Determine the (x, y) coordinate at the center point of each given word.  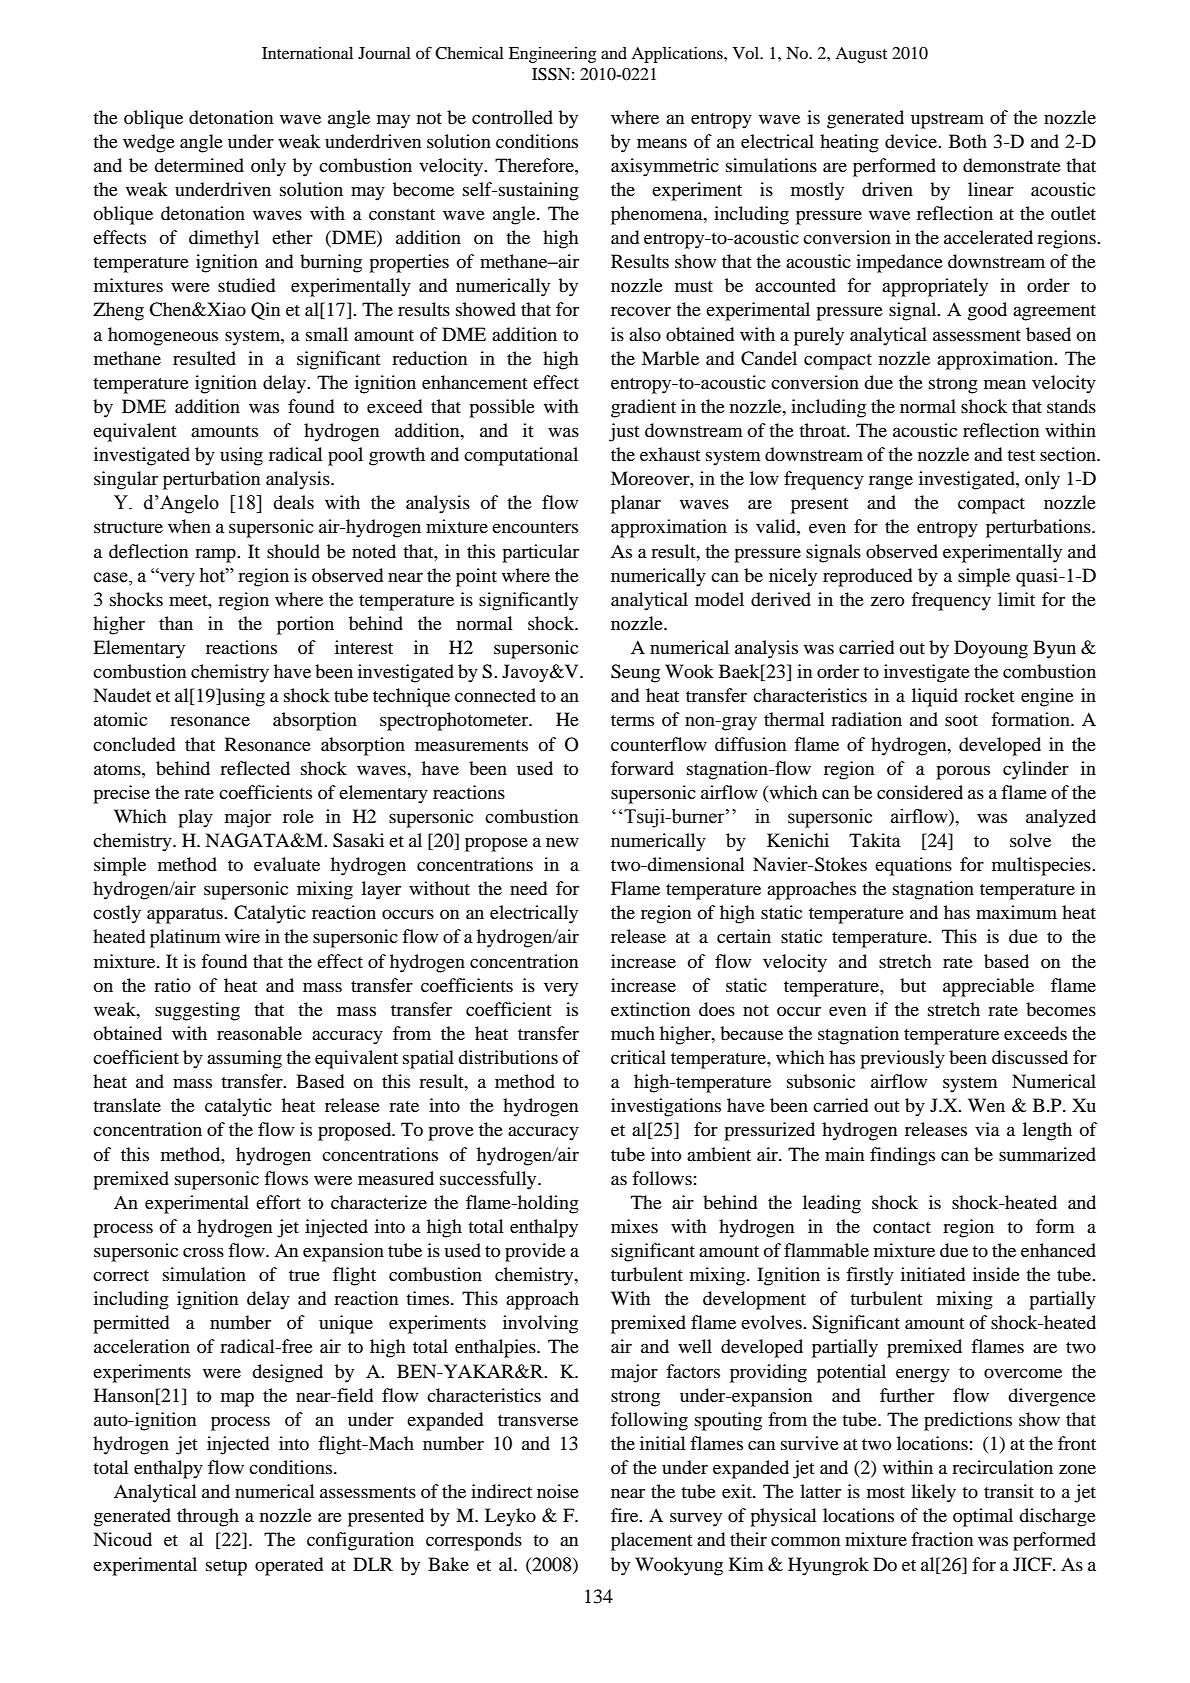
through (208, 1517)
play (195, 818)
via (987, 1129)
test (1021, 455)
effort (278, 1202)
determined (199, 165)
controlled (512, 117)
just (624, 432)
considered (920, 792)
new (562, 842)
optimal (983, 1517)
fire (626, 1515)
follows (662, 1178)
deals (293, 502)
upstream (947, 121)
